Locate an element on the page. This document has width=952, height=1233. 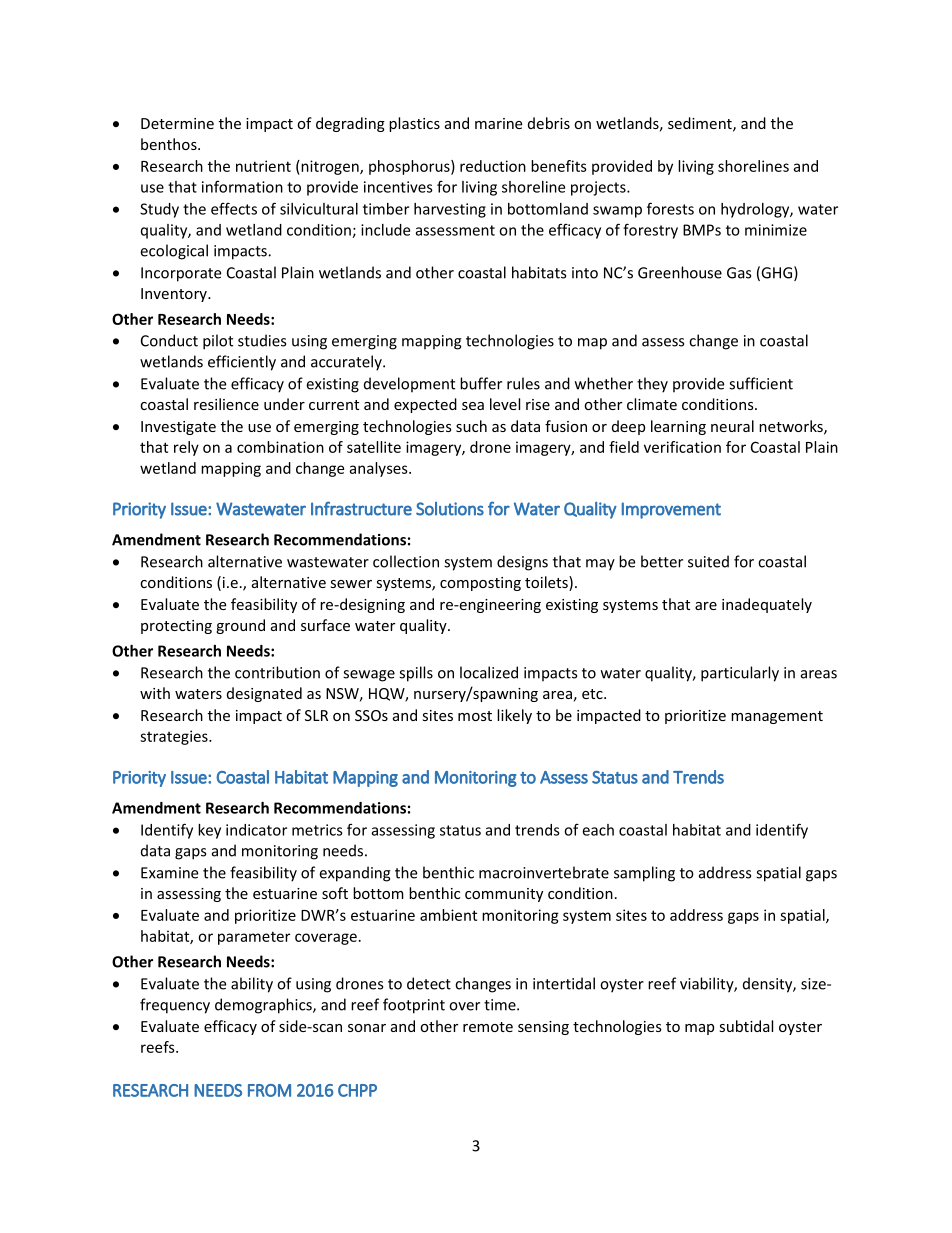
rely is located at coordinates (186, 448).
